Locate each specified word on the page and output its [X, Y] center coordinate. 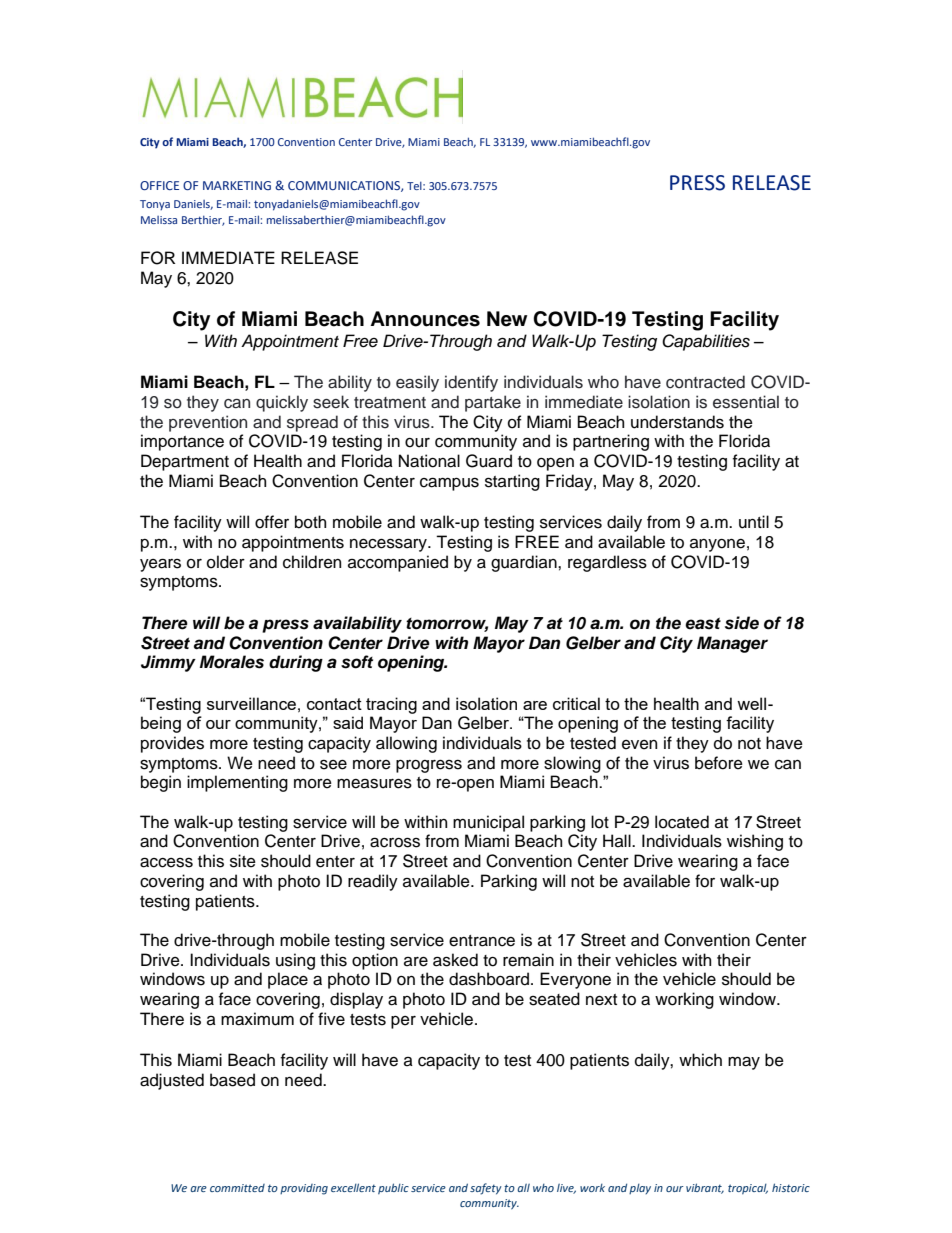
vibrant [705, 1188]
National [429, 461]
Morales [232, 662]
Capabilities [706, 342]
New [507, 319]
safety [486, 1189]
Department [185, 462]
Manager [732, 644]
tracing [391, 705]
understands [677, 422]
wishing [755, 842]
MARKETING [237, 185]
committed [237, 1188]
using [295, 961]
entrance [482, 941]
